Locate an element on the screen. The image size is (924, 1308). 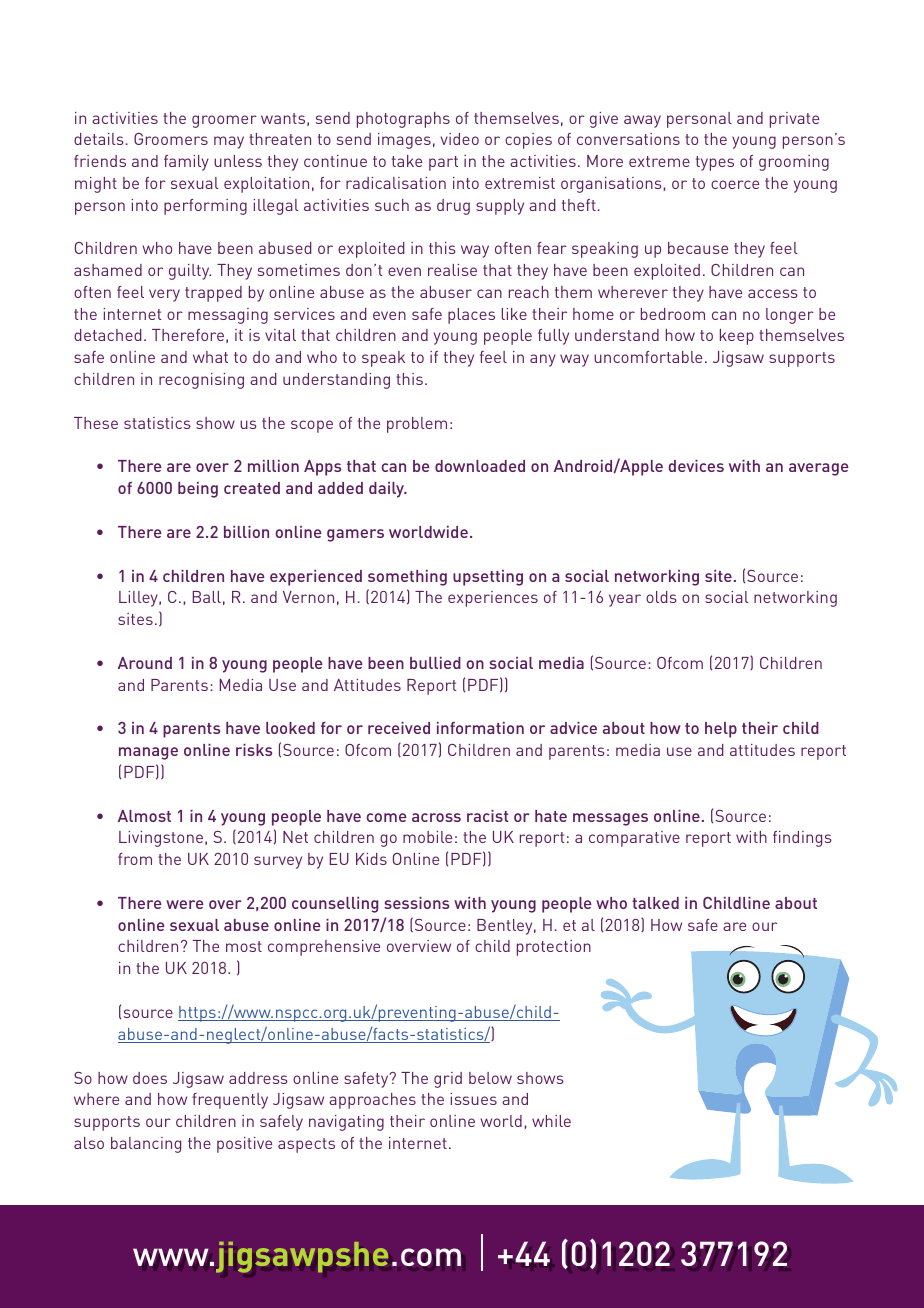
sessions is located at coordinates (416, 903).
